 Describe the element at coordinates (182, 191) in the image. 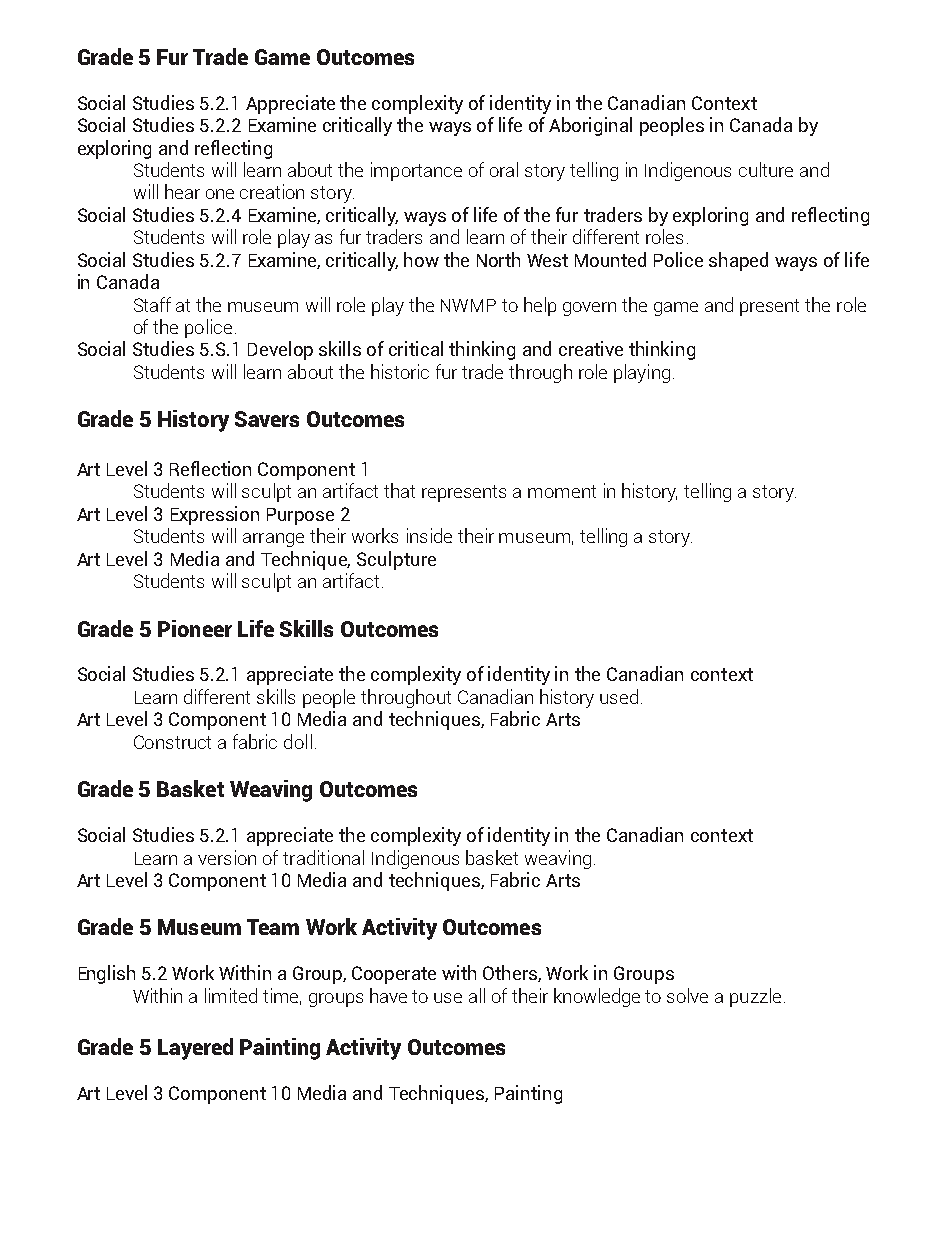

I see `hear` at that location.
